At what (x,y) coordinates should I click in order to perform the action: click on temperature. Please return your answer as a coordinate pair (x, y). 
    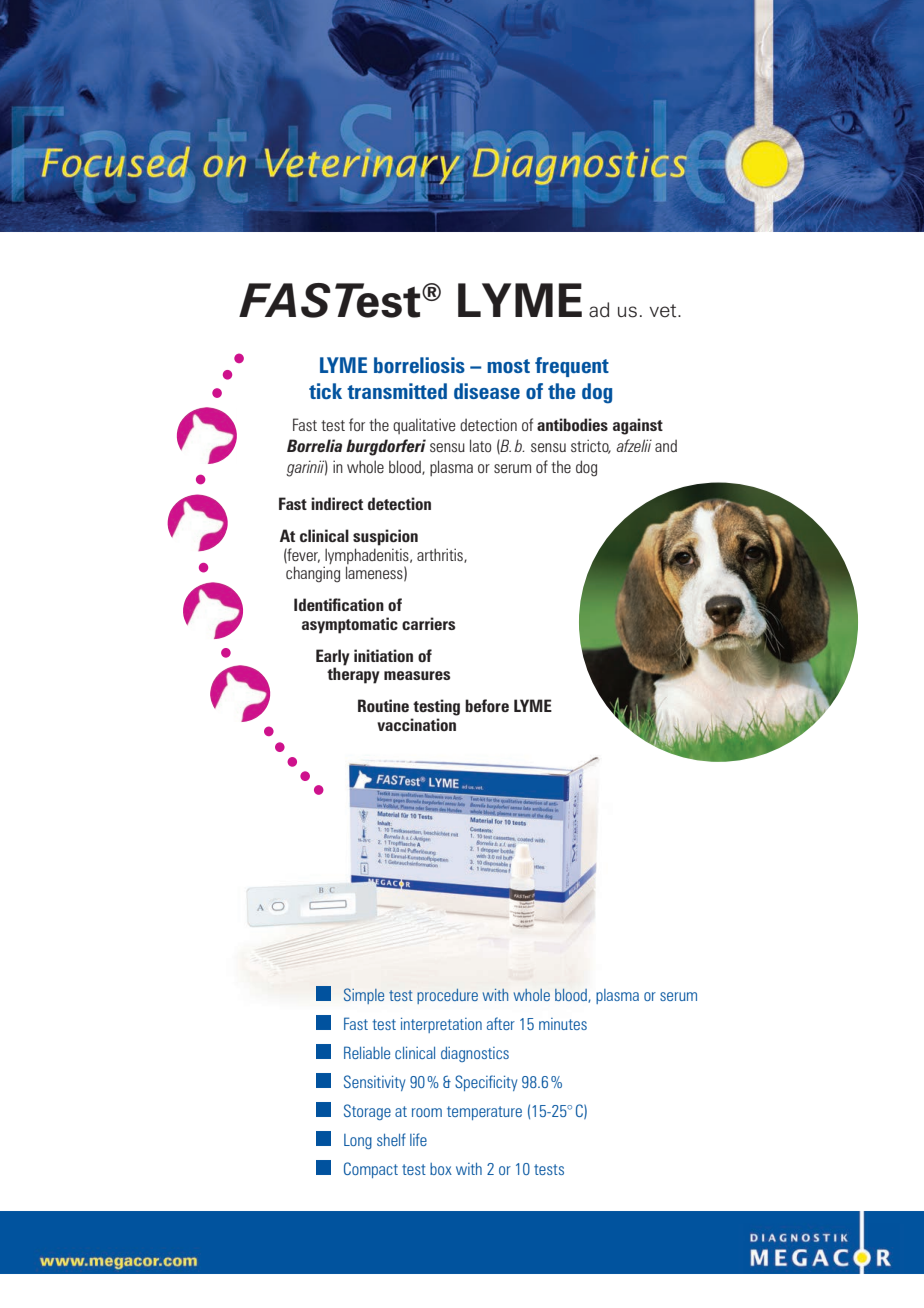
    Looking at the image, I should click on (484, 1113).
